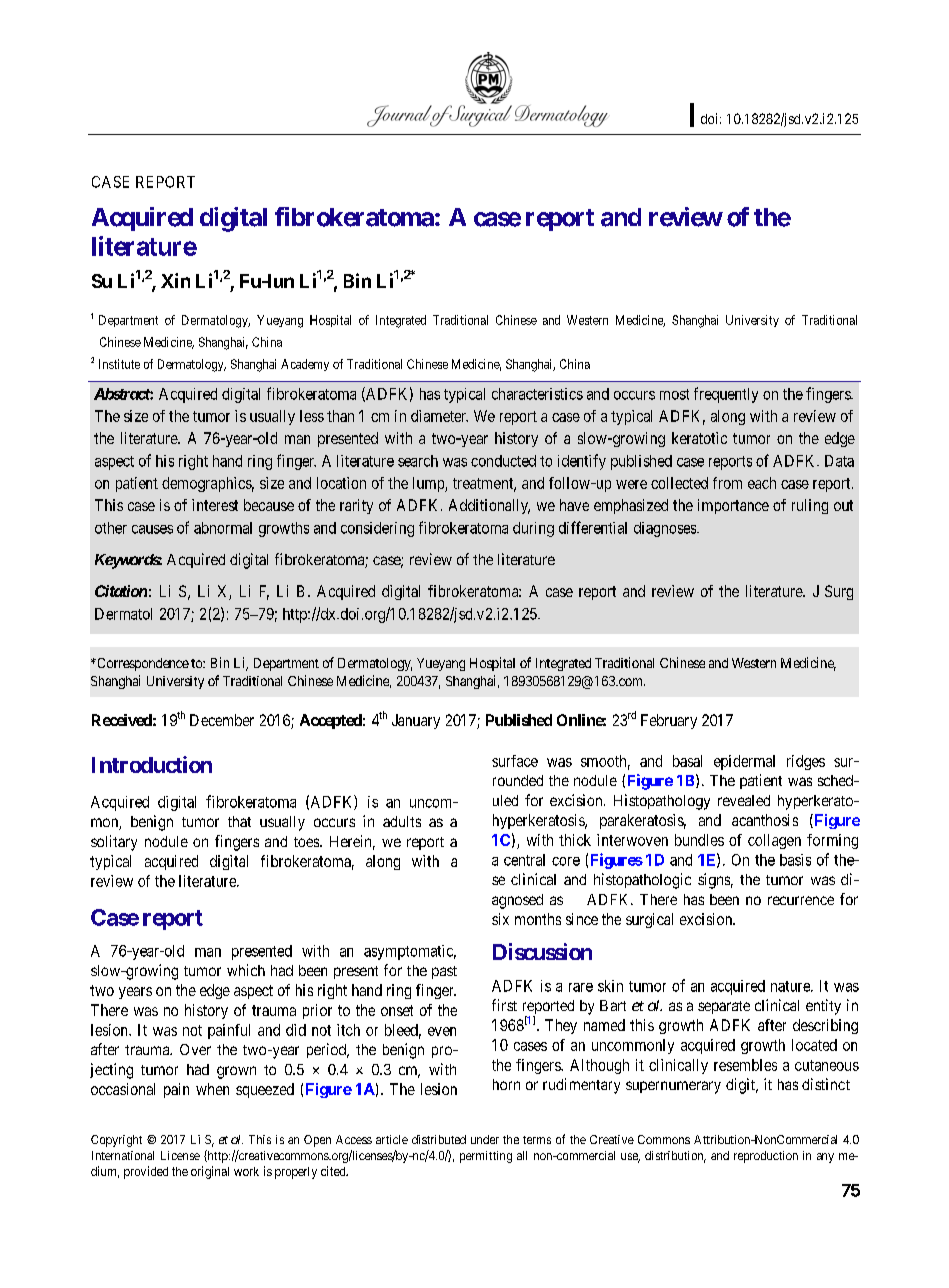 This screenshot has width=949, height=1288. Describe the element at coordinates (175, 280) in the screenshot. I see `Xin` at that location.
